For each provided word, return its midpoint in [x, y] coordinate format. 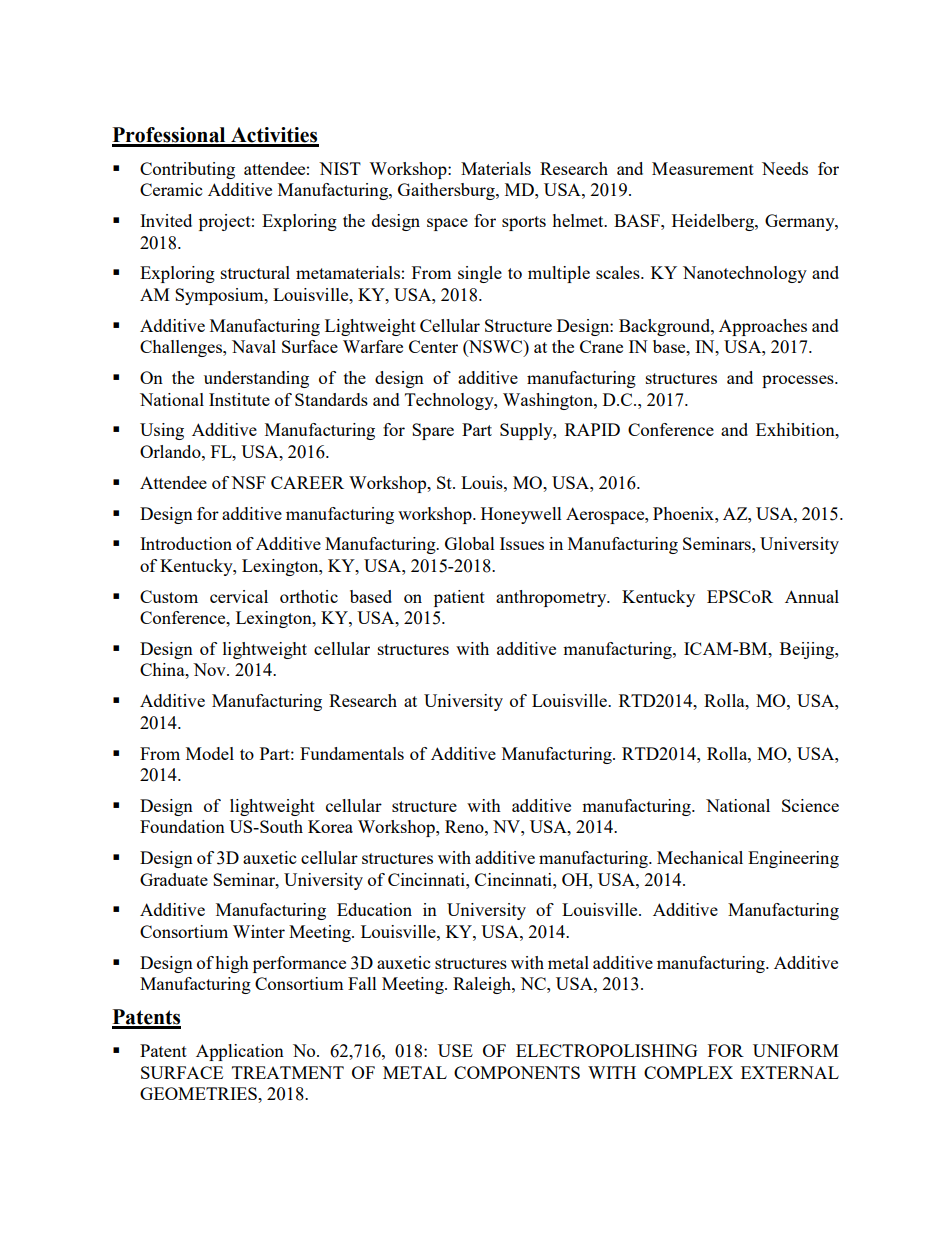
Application [240, 1052]
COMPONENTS [517, 1072]
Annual [812, 596]
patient [459, 598]
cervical [239, 596]
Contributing [187, 170]
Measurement [703, 168]
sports [524, 223]
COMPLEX [688, 1072]
